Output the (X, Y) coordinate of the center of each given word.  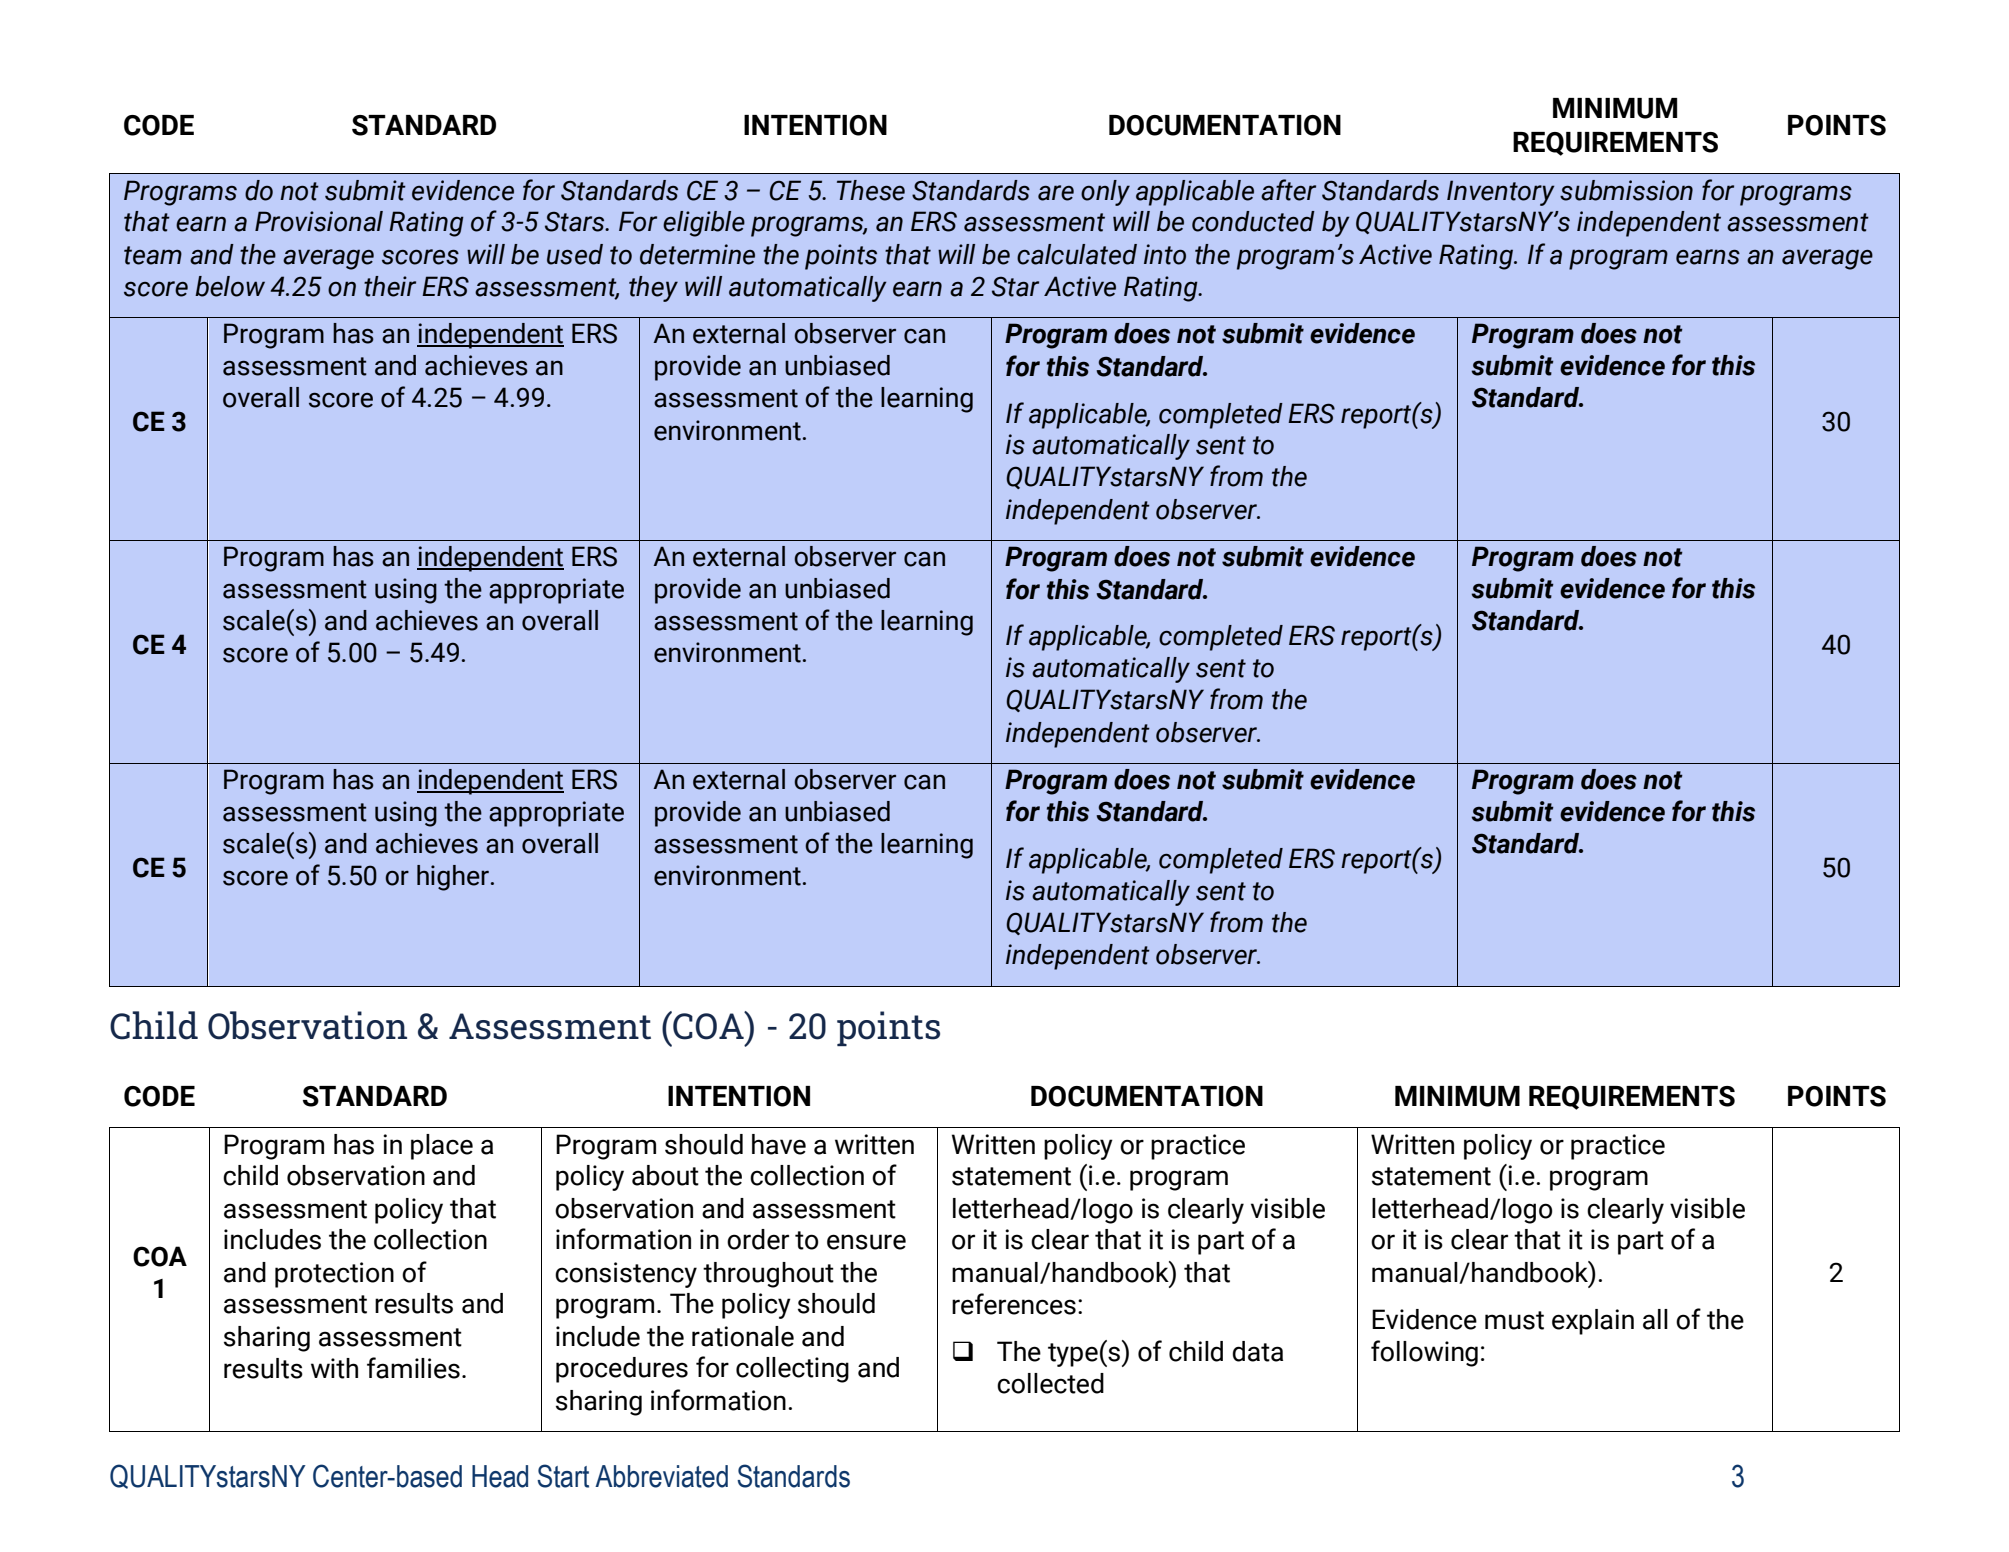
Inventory (1501, 193)
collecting (792, 1370)
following (1424, 1353)
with (334, 1368)
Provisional (319, 221)
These (871, 190)
